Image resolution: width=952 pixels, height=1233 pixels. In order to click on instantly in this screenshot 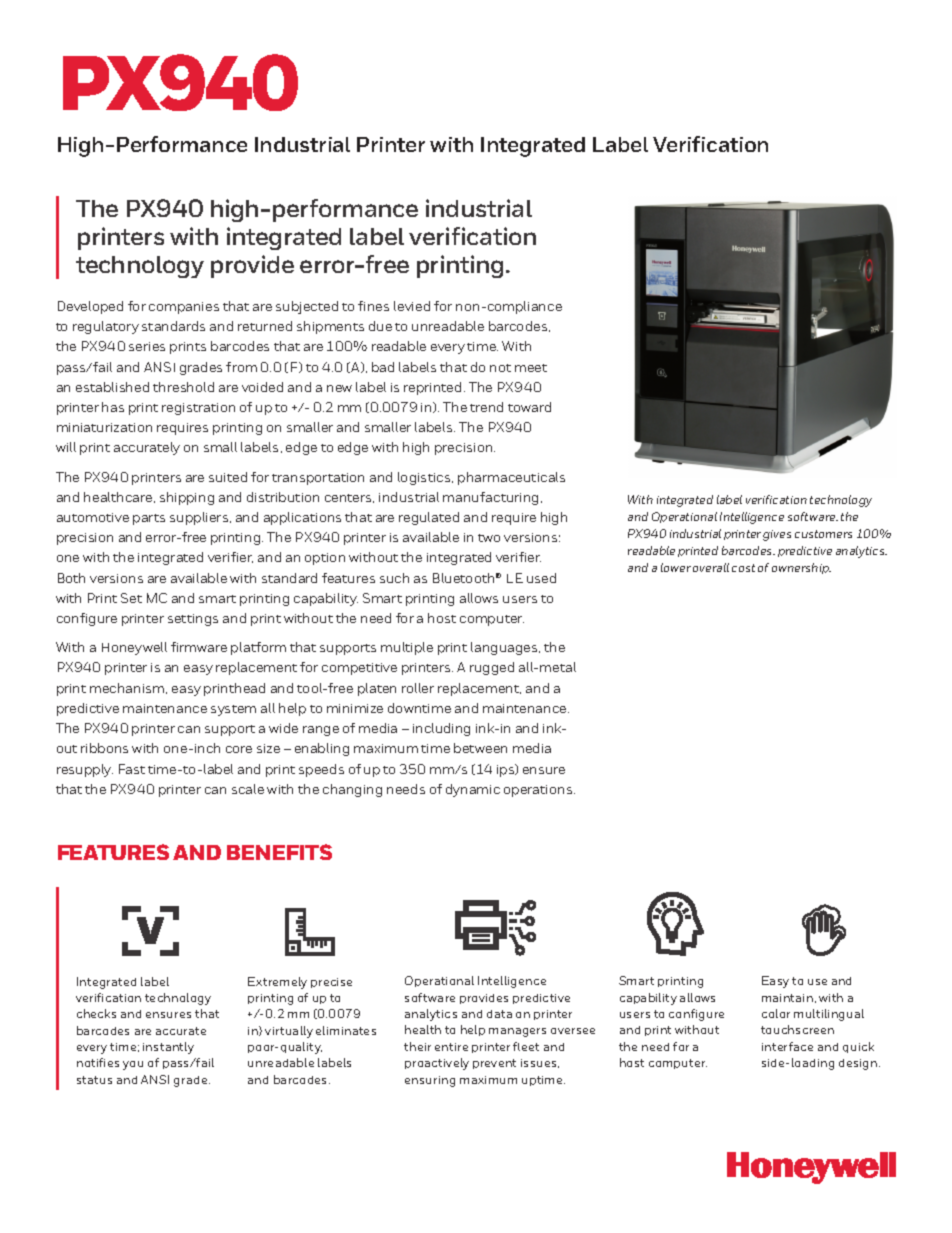, I will do `click(168, 1048)`.
